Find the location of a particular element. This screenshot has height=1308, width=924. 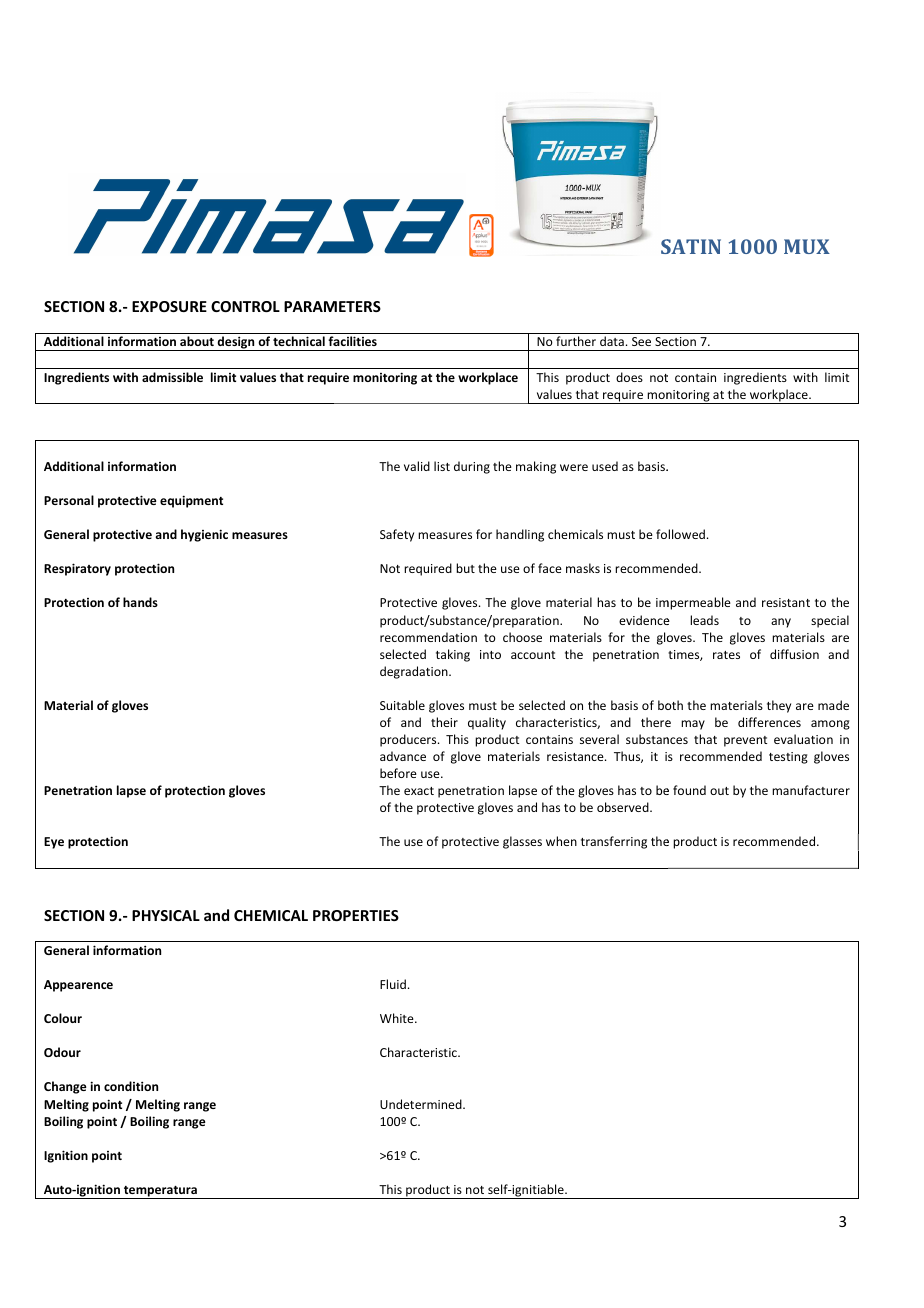

among is located at coordinates (830, 725).
